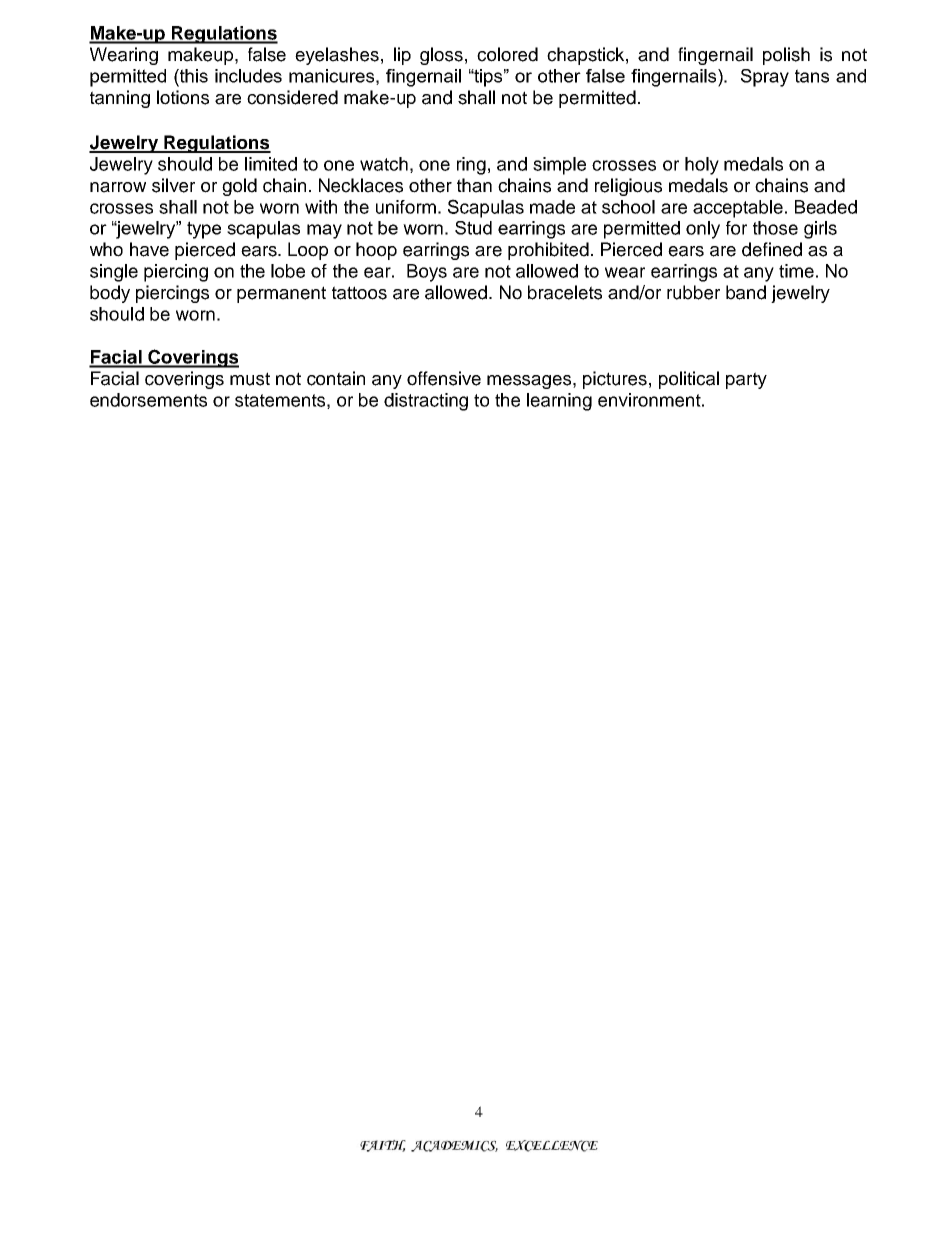 The width and height of the page is (952, 1233). What do you see at coordinates (148, 400) in the page?
I see `endorsements` at bounding box center [148, 400].
